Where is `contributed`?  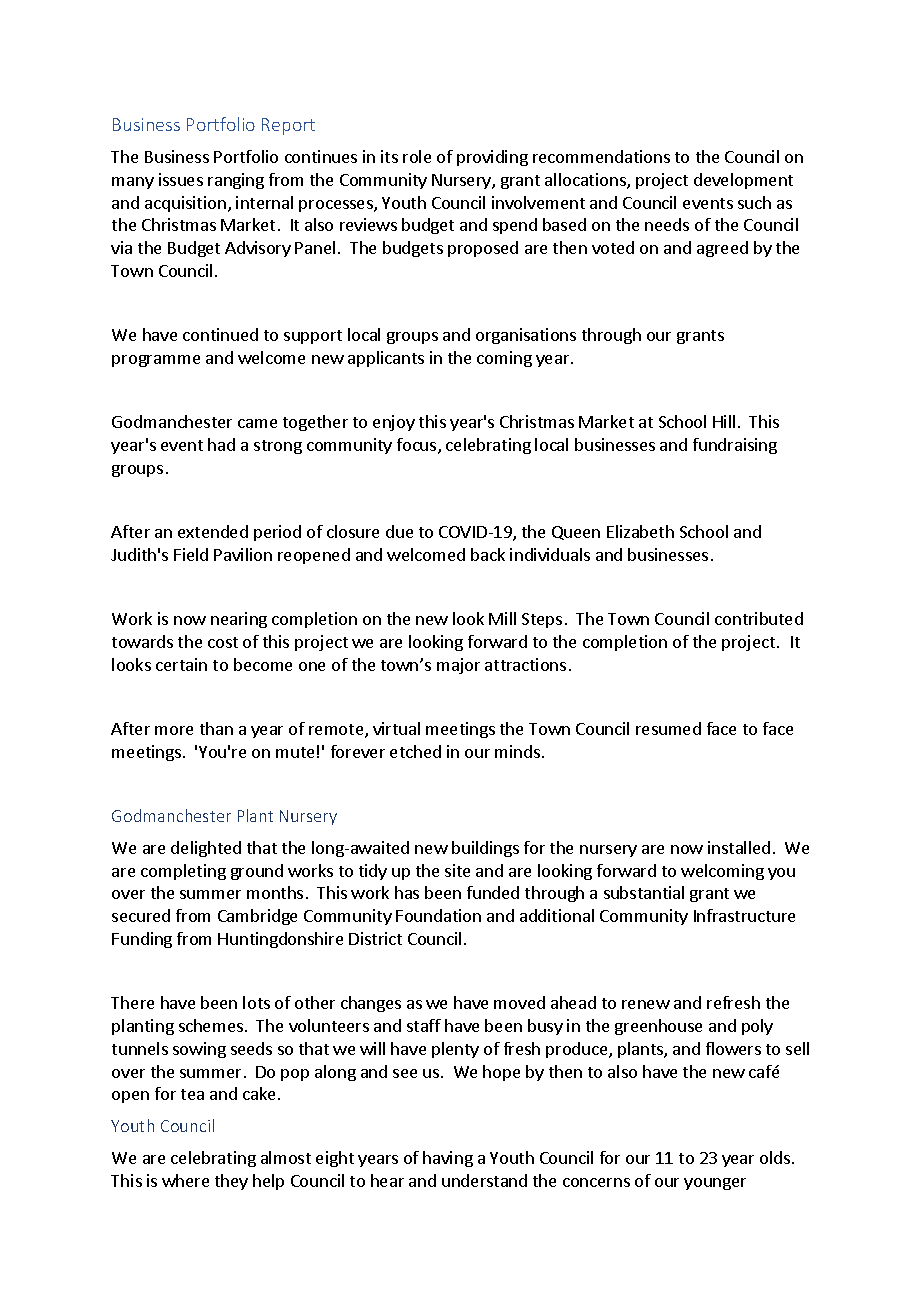
contributed is located at coordinates (759, 618).
